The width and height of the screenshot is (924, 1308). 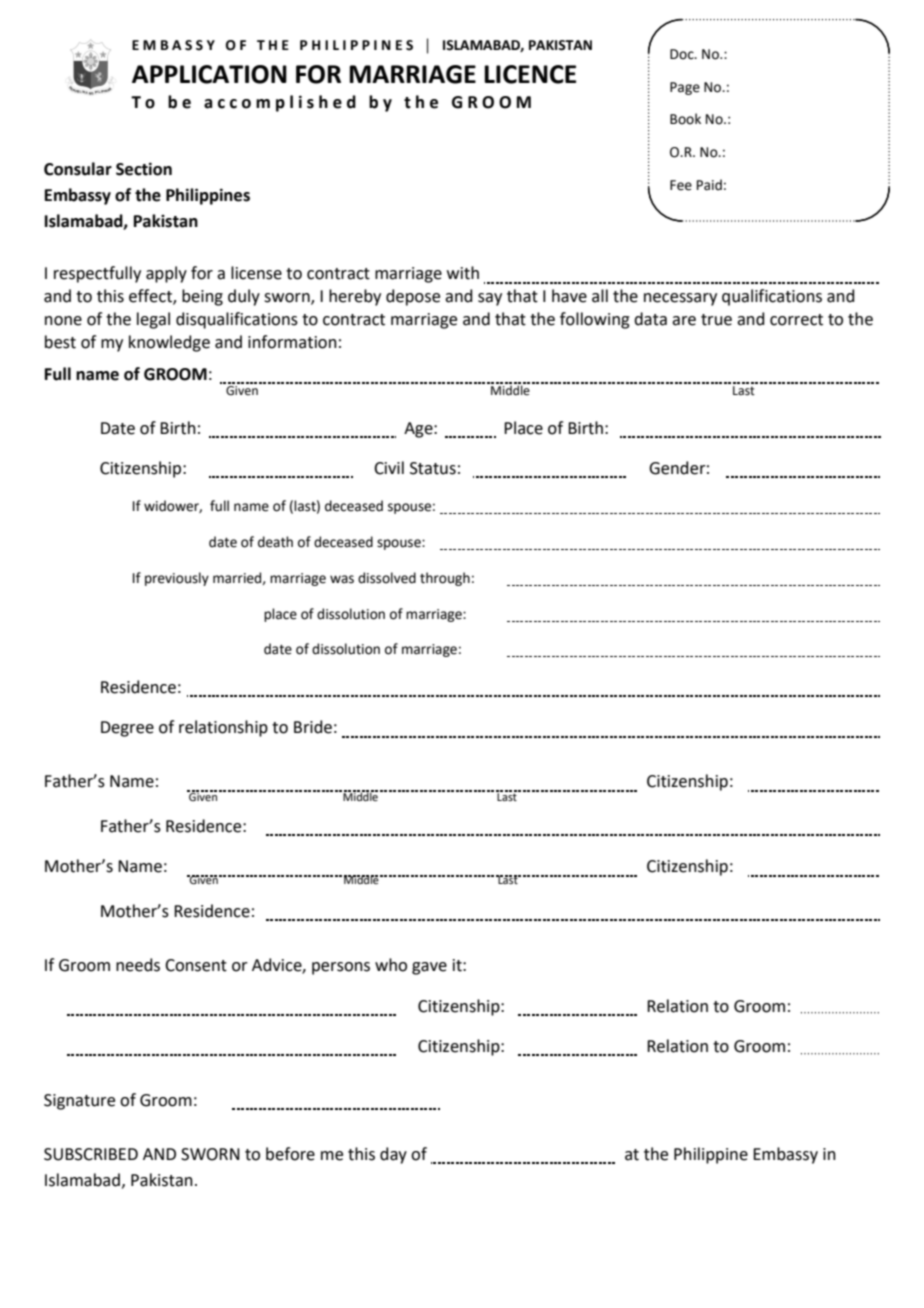 I want to click on through, so click(x=445, y=579).
